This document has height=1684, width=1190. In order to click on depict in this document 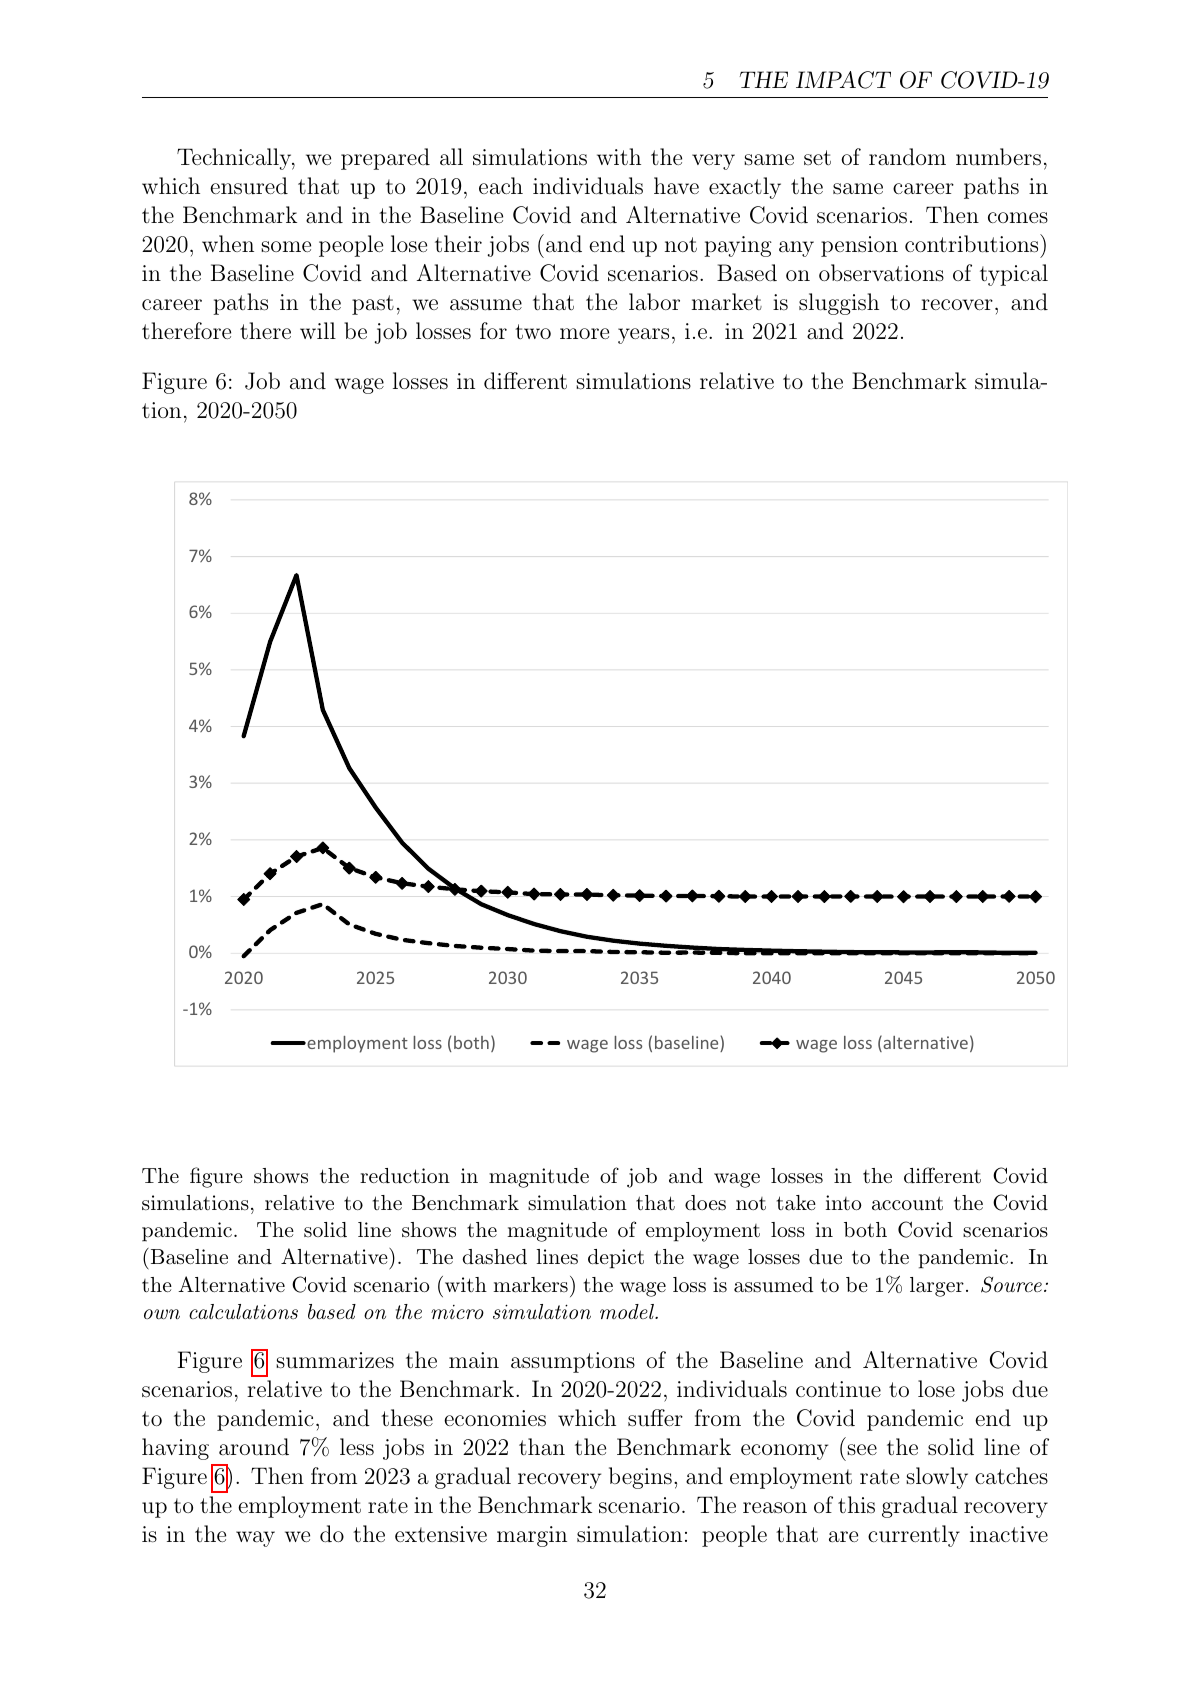, I will do `click(616, 1259)`.
